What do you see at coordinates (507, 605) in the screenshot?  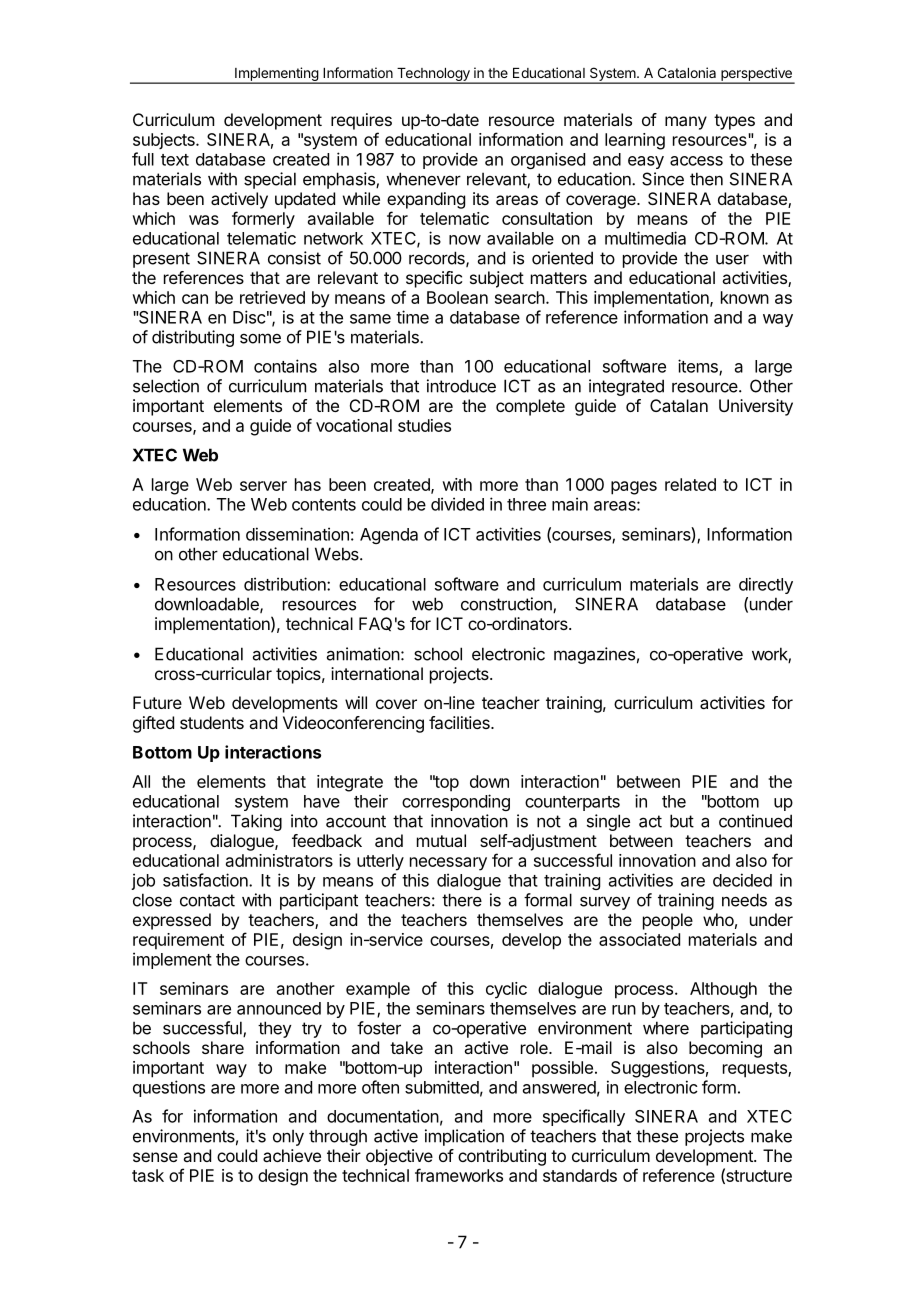 I see `construction` at bounding box center [507, 605].
